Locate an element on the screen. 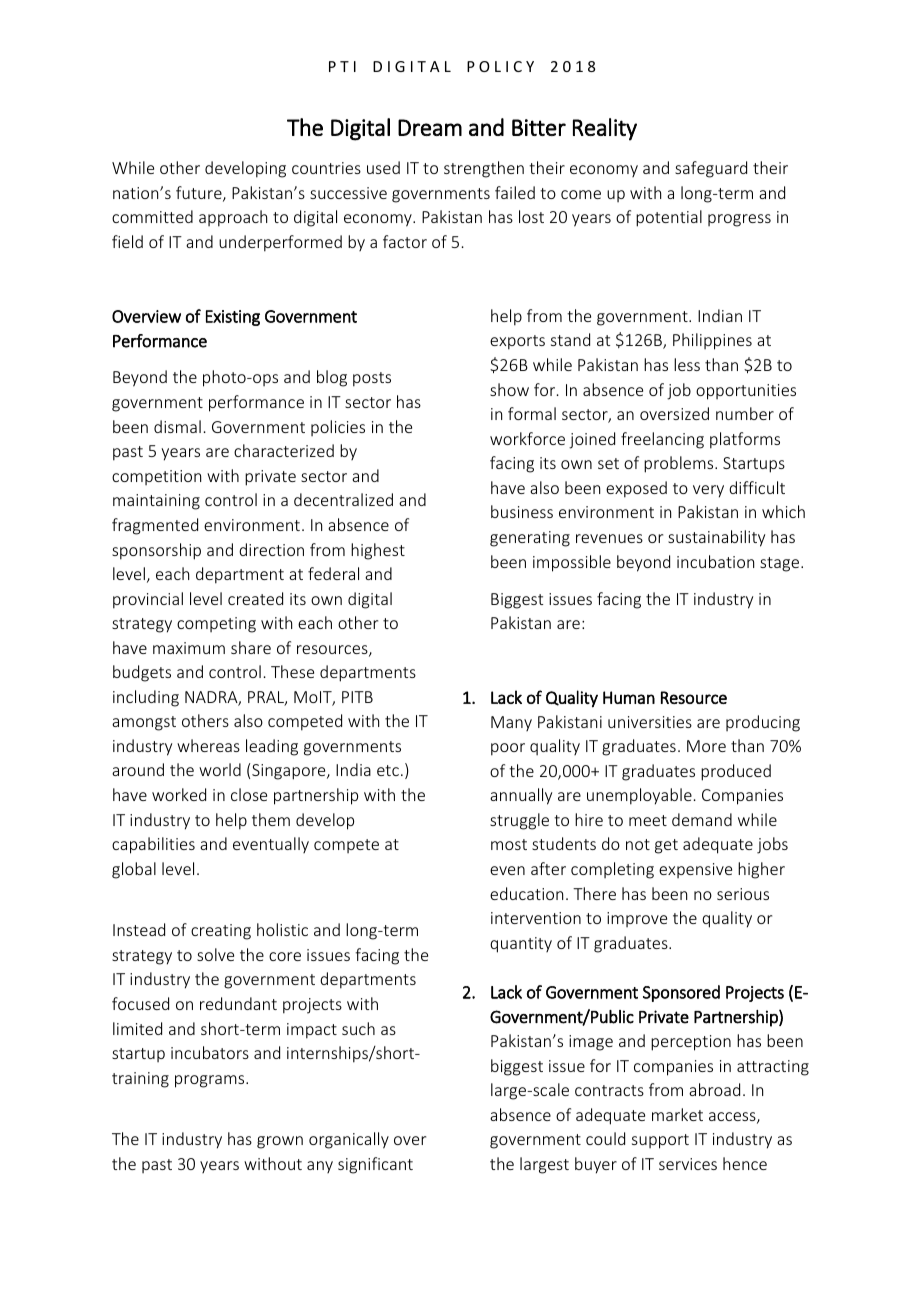 The height and width of the screenshot is (1308, 924). quantity is located at coordinates (521, 945).
